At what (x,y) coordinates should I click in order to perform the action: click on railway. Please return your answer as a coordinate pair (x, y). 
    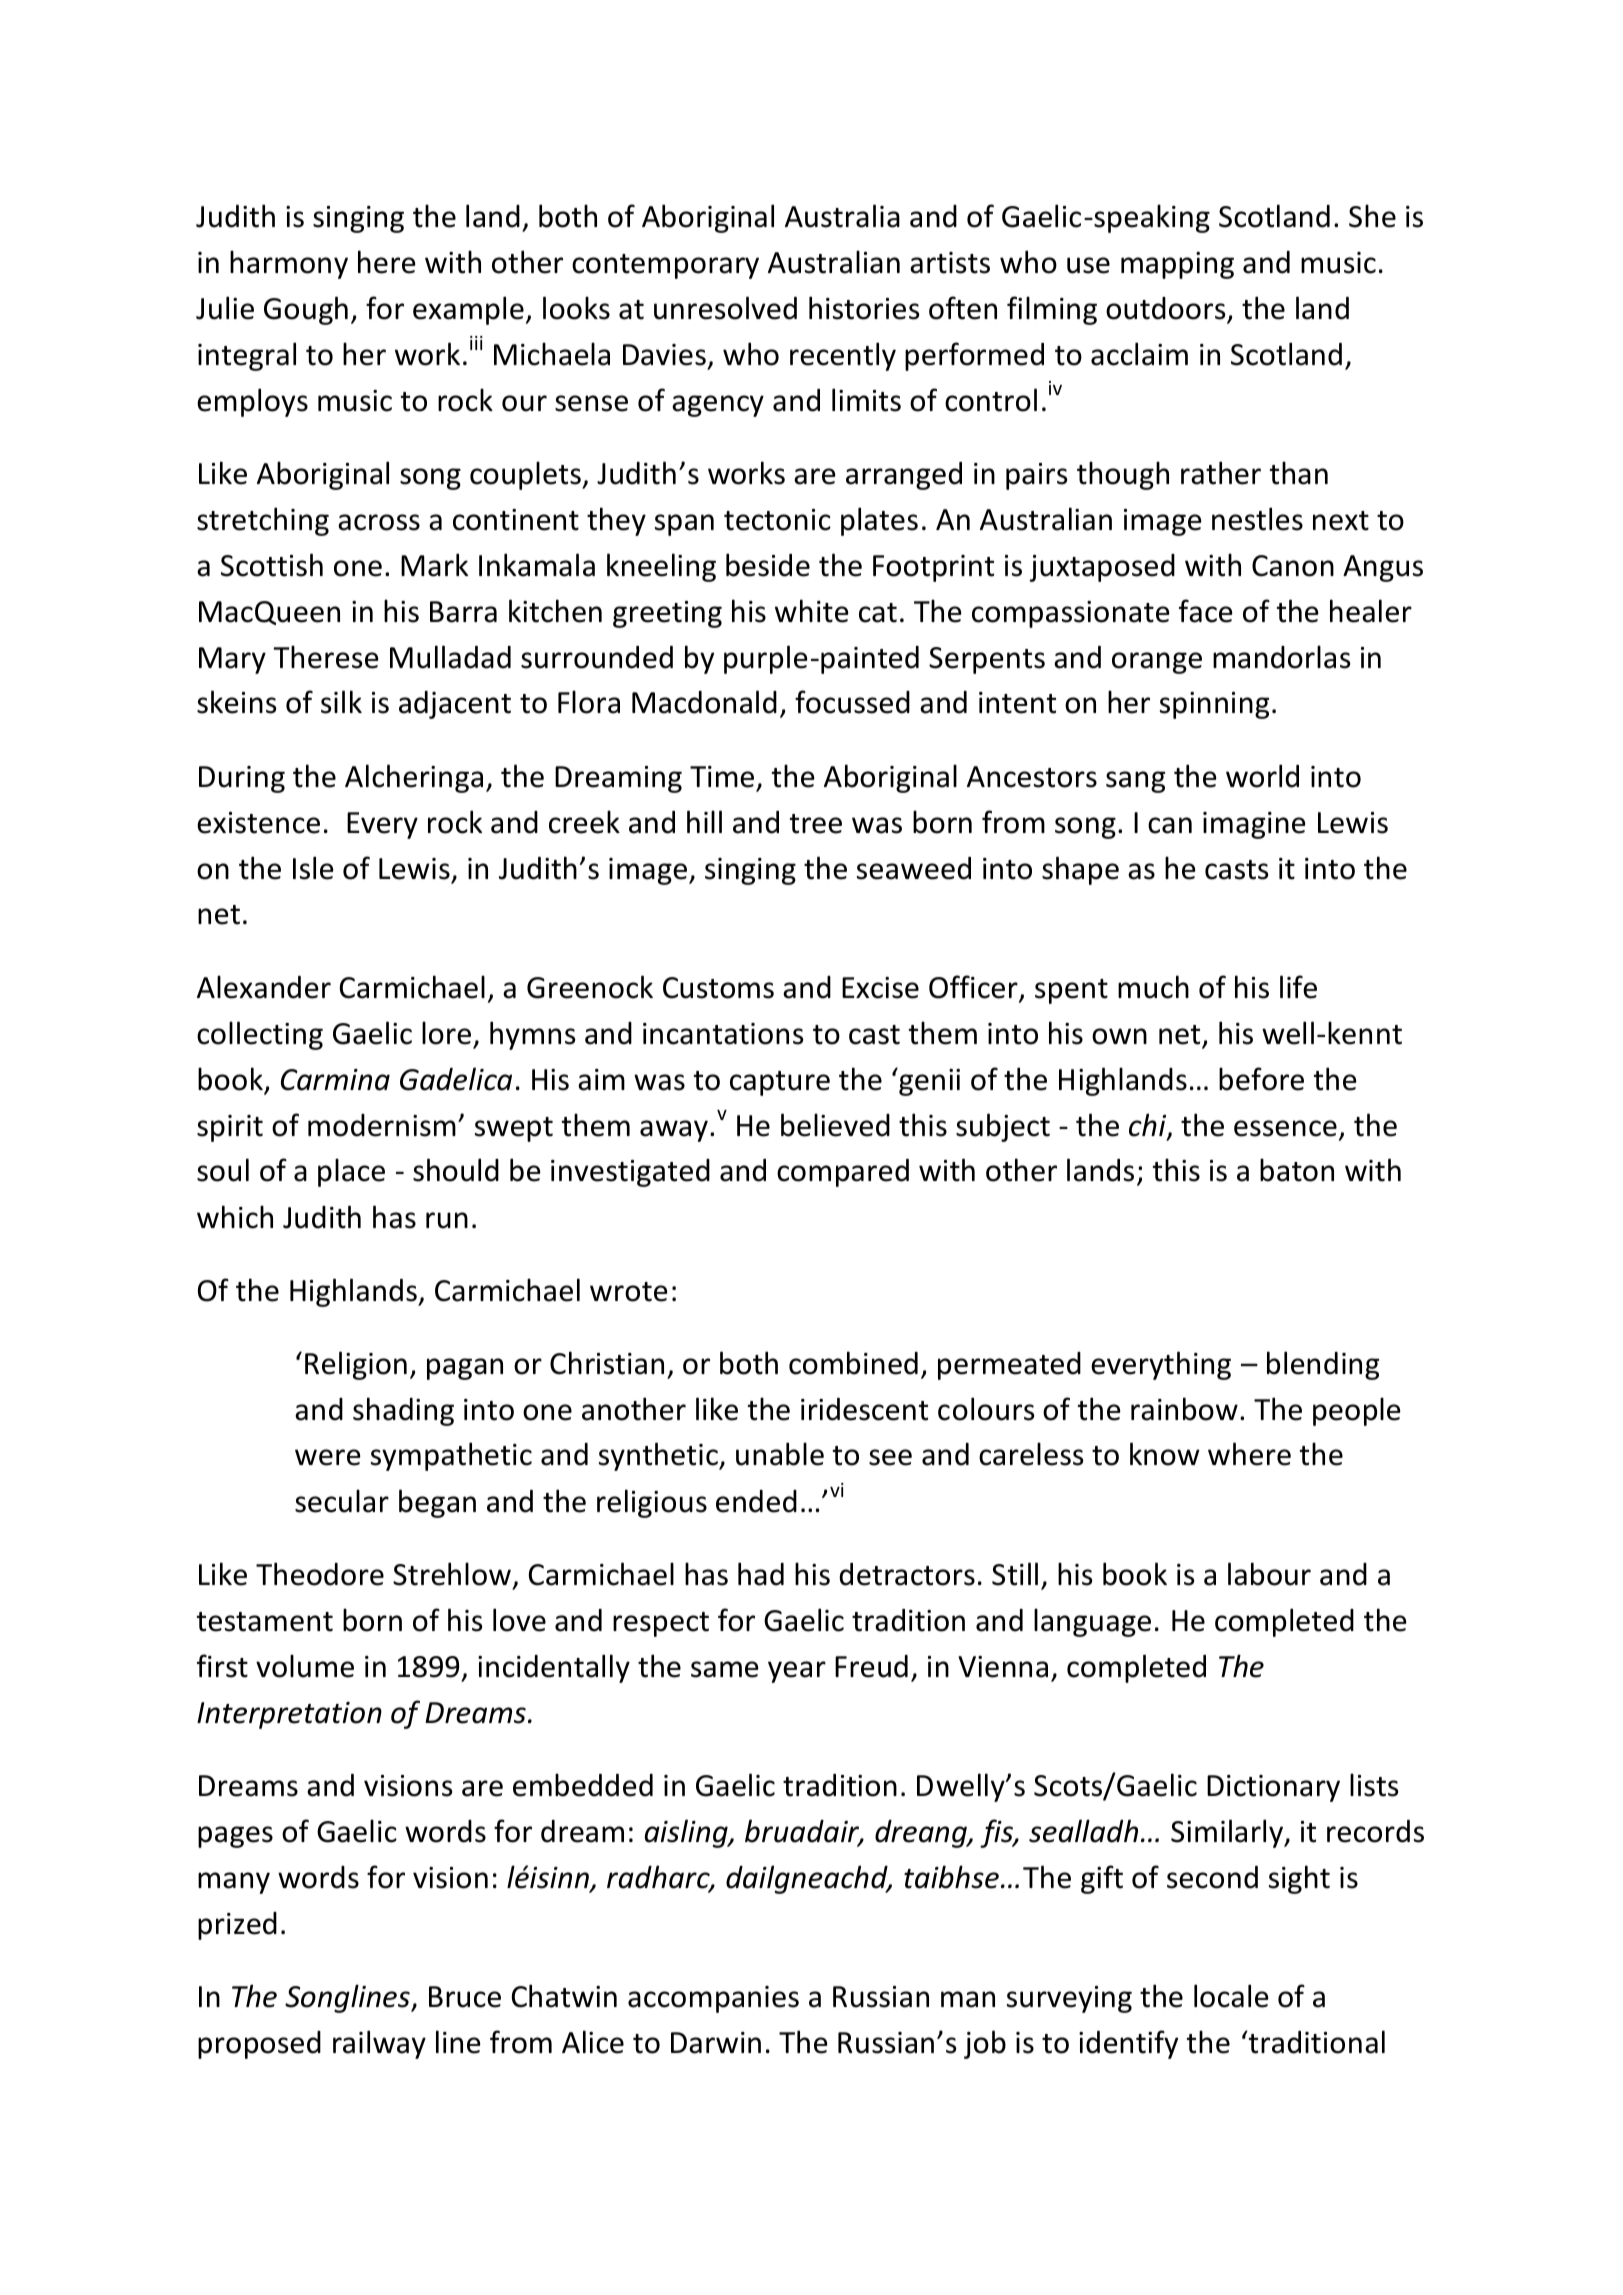
    Looking at the image, I should click on (379, 2044).
